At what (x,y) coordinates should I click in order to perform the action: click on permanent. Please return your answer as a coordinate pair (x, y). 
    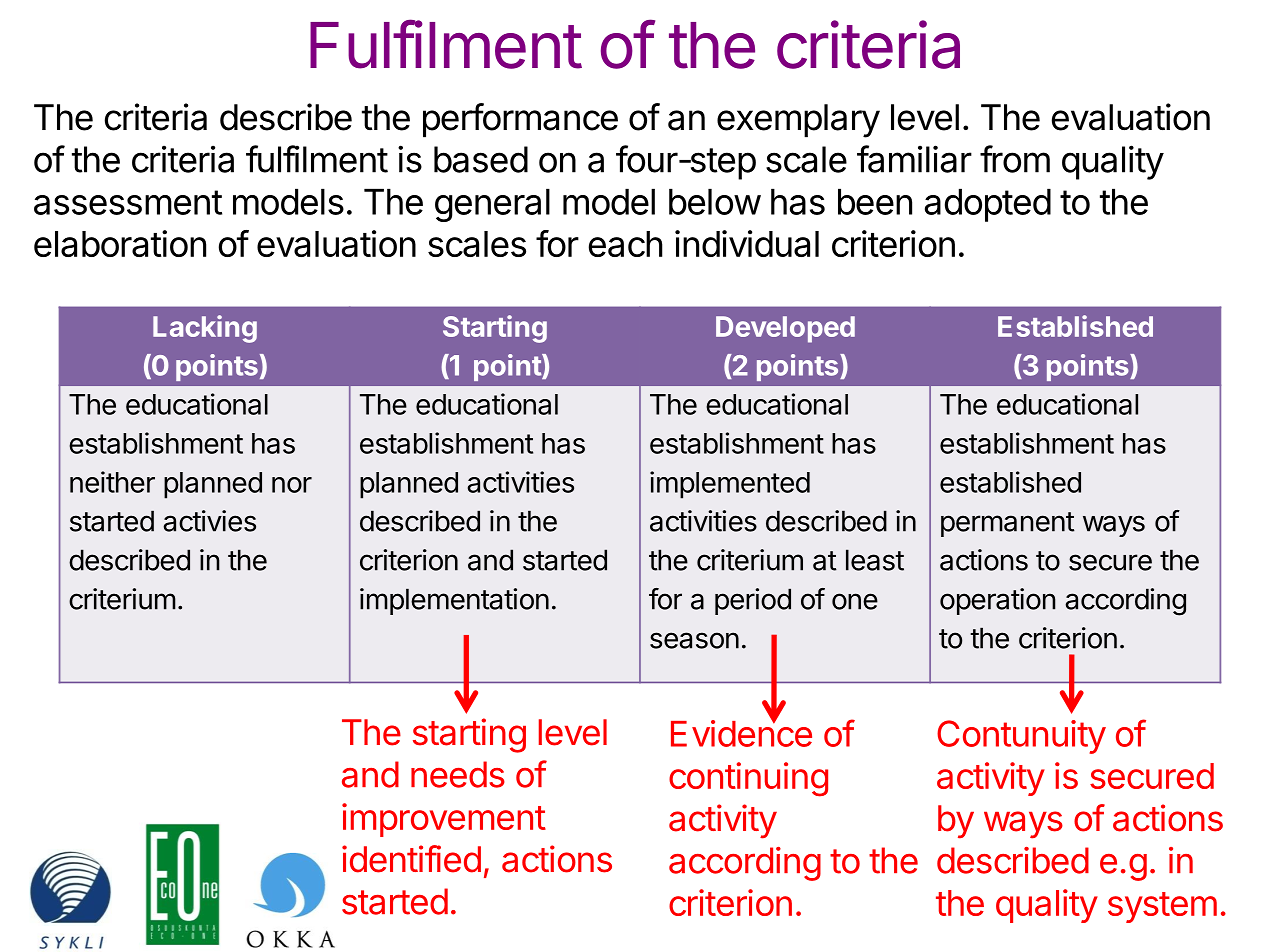
    Looking at the image, I should click on (1008, 524).
